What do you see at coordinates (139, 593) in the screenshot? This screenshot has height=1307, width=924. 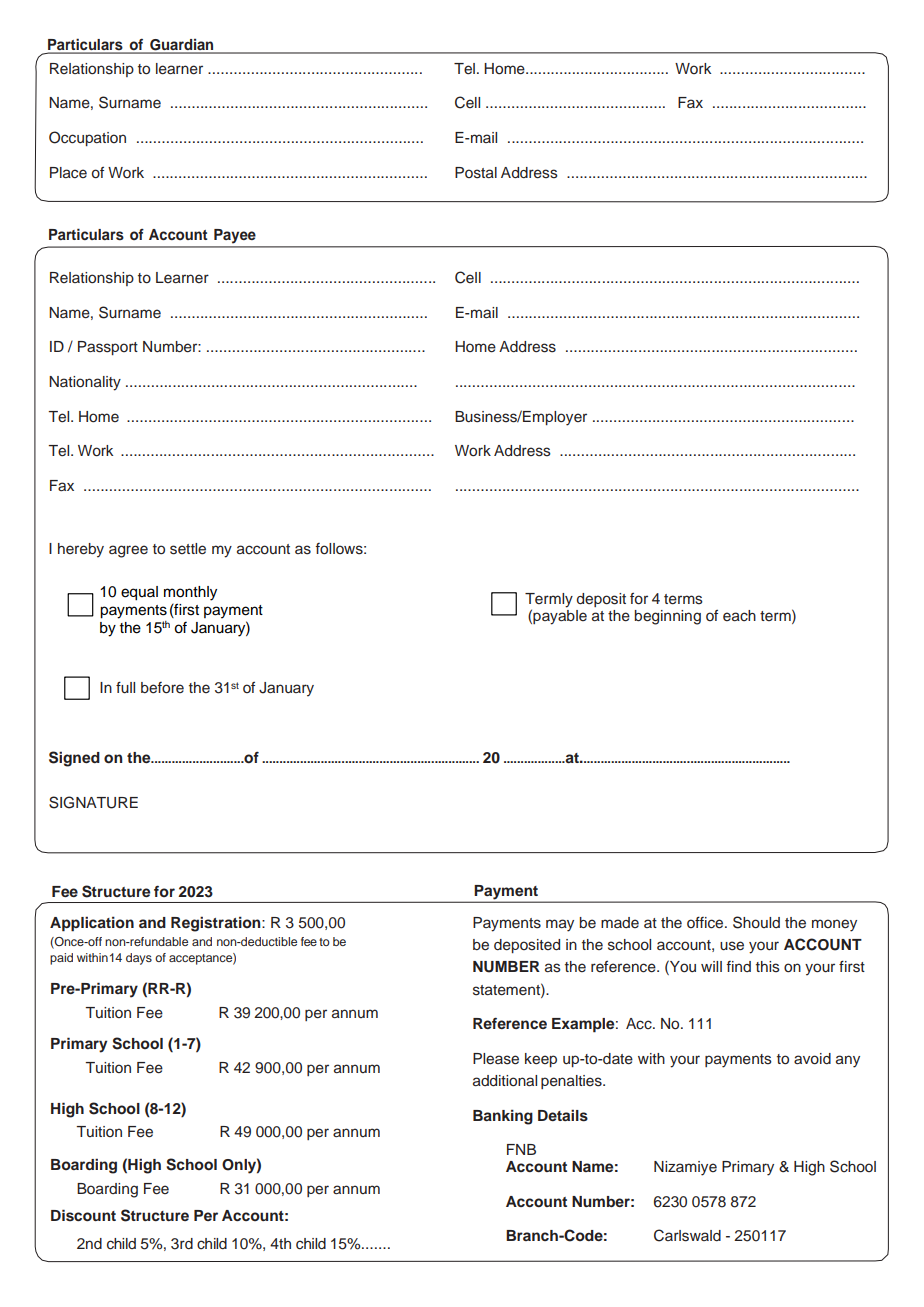 I see `equal` at bounding box center [139, 593].
